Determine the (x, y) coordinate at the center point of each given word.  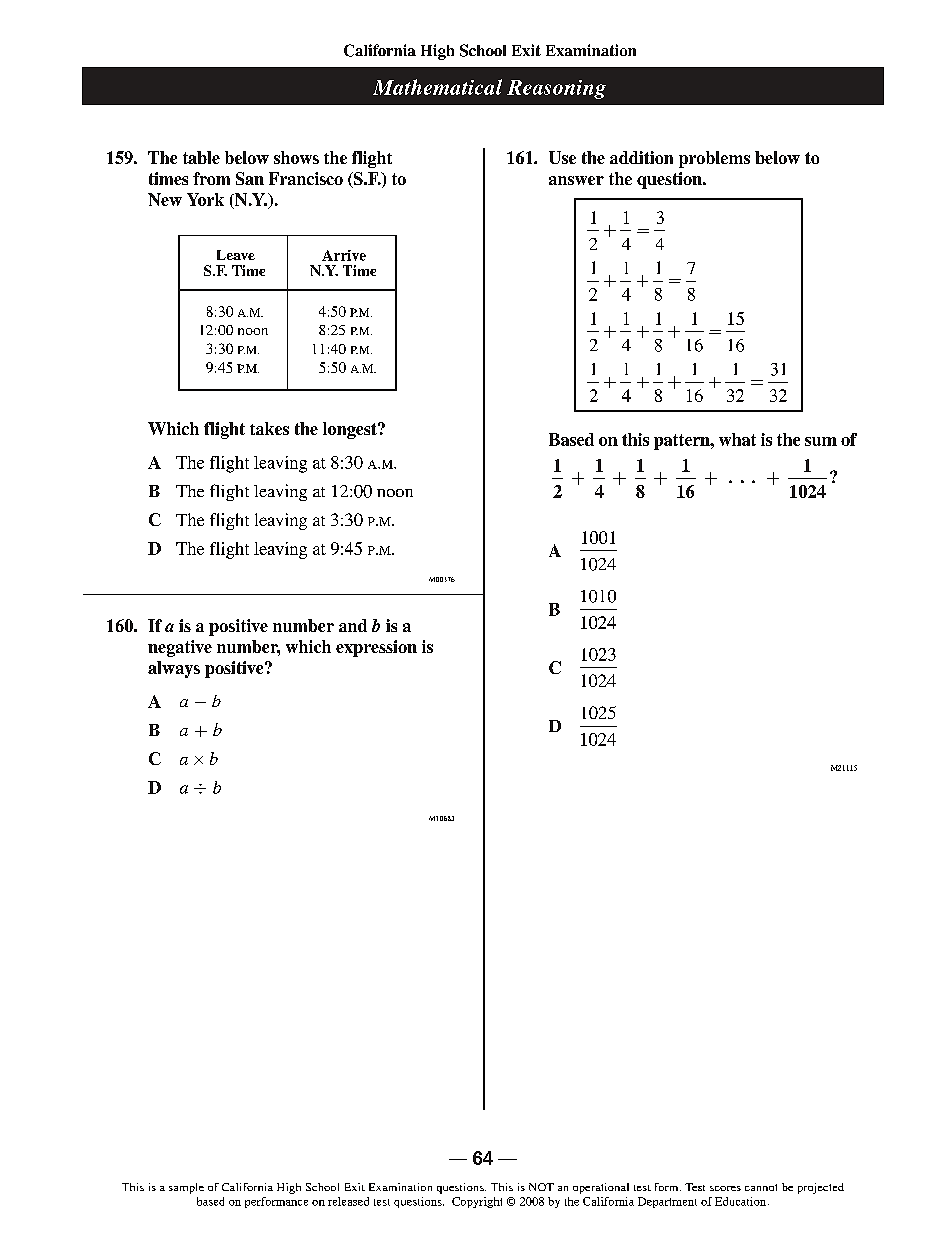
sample (186, 1188)
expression (376, 648)
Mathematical (437, 87)
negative (180, 648)
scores (725, 1188)
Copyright (477, 1202)
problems (714, 159)
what (737, 439)
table (201, 157)
